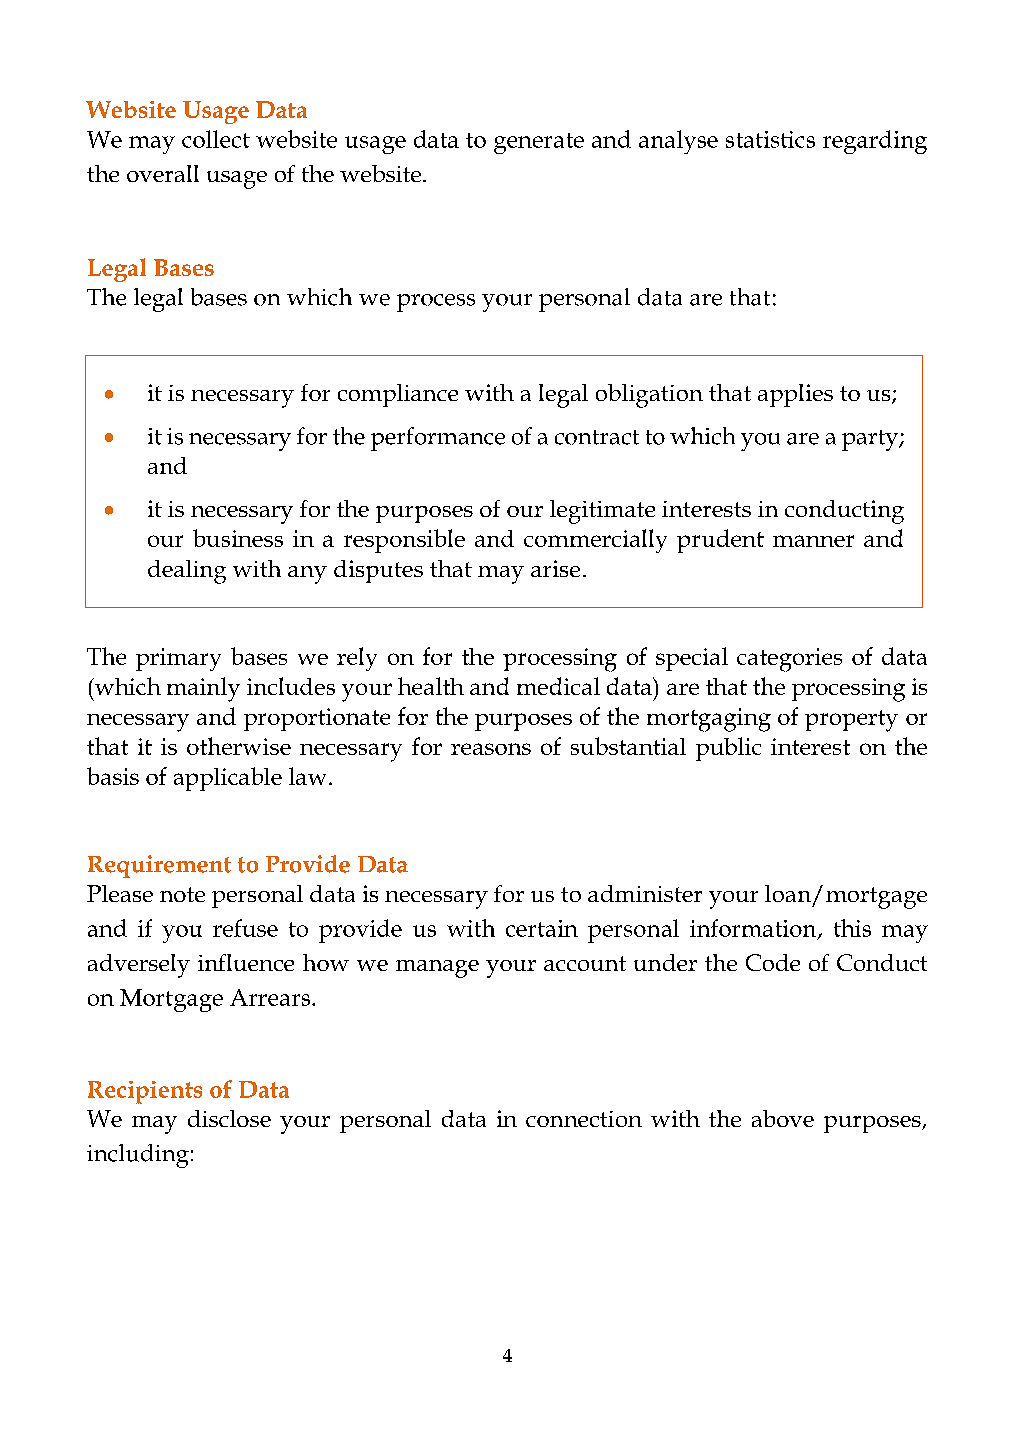 This page has width=1015, height=1435. Describe the element at coordinates (229, 1118) in the page. I see `disclose` at that location.
